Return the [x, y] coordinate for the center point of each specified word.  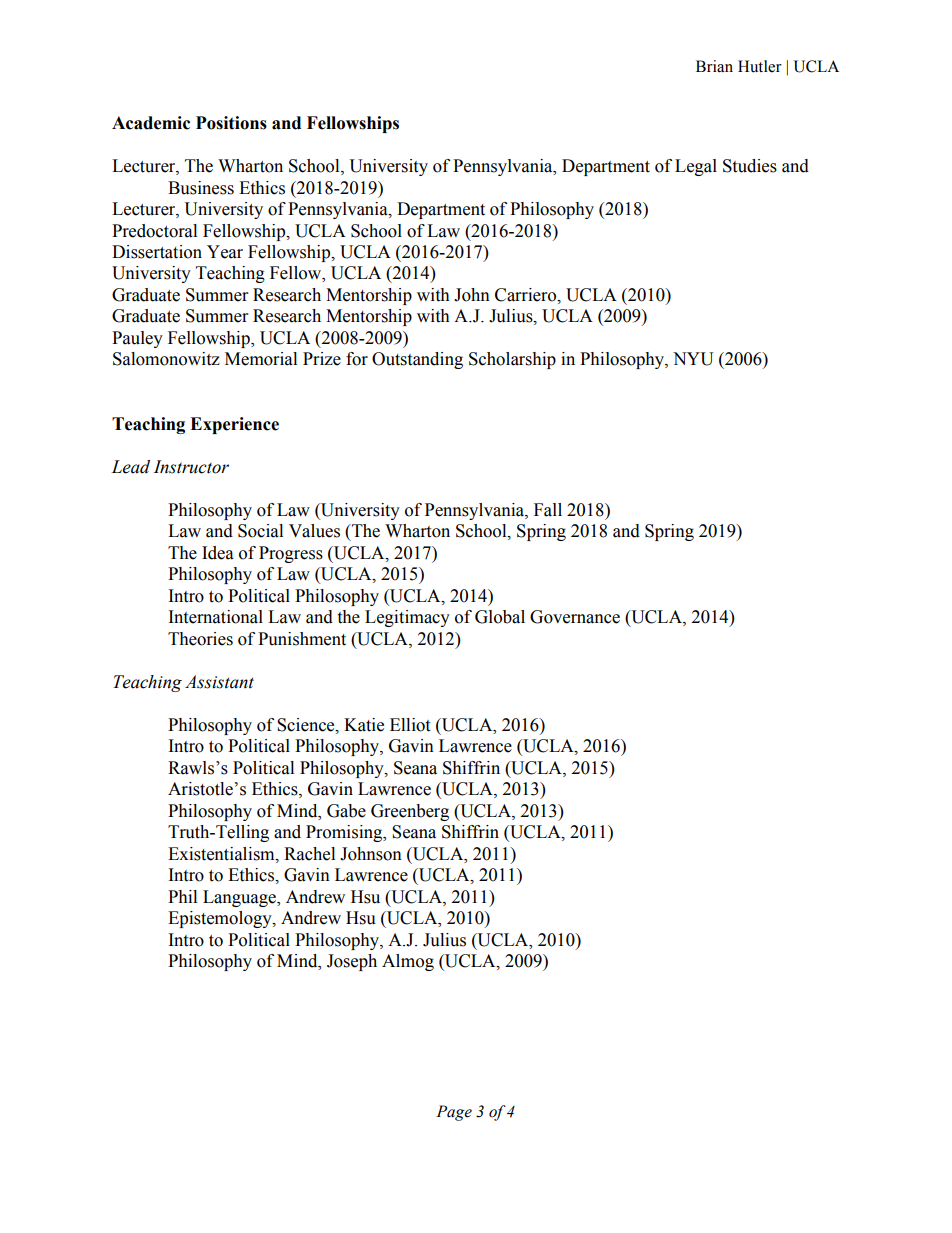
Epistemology [221, 919]
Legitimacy [407, 618]
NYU [693, 359]
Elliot [410, 725]
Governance [575, 617]
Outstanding [417, 360]
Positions [231, 123]
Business [201, 188]
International [216, 617]
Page [454, 1113]
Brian [714, 66]
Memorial [261, 359]
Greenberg [410, 812]
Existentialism [222, 854]
